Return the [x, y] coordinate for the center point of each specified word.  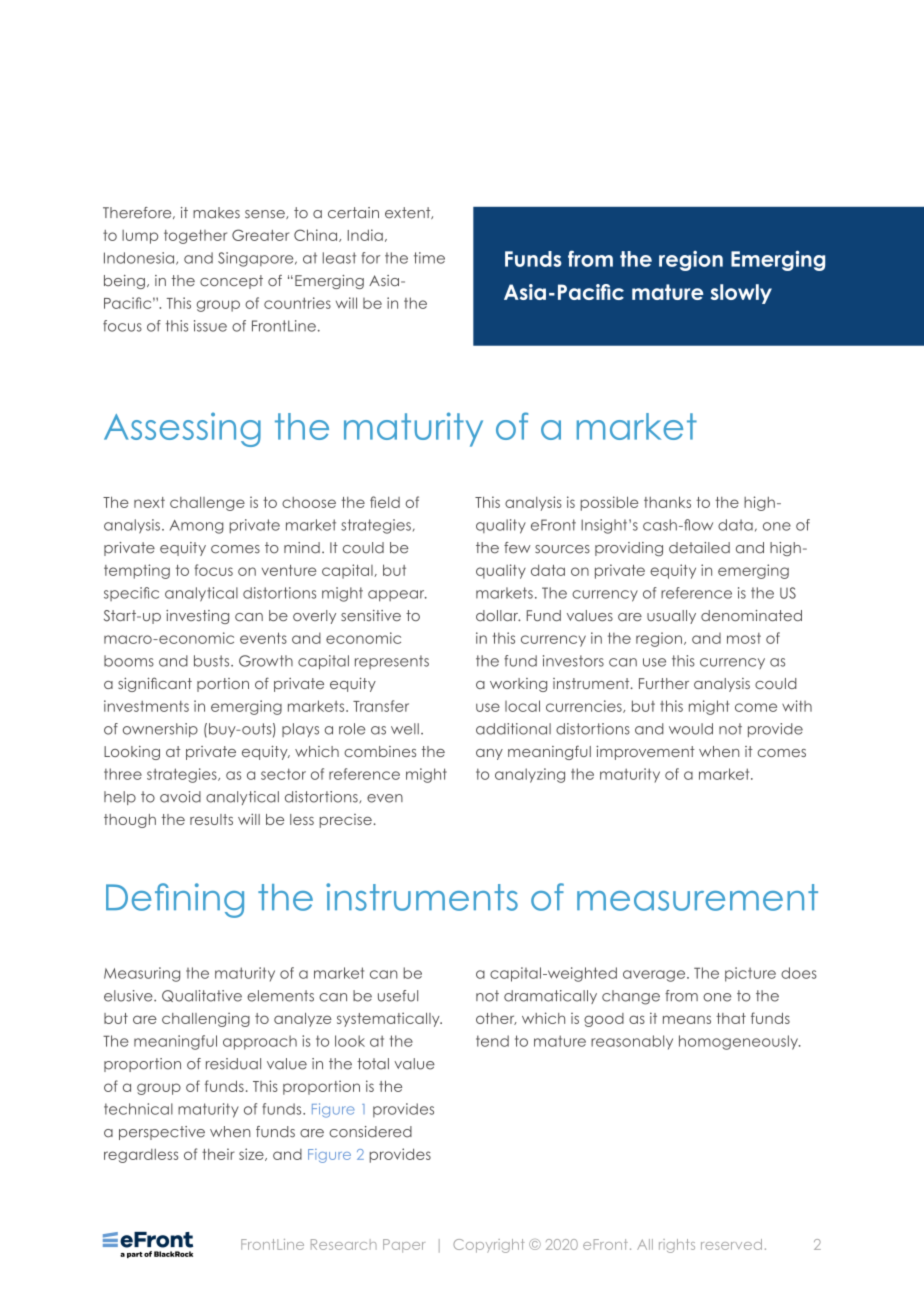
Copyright [488, 1246]
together [195, 237]
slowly [741, 294]
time [429, 258]
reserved [731, 1244]
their [218, 1154]
